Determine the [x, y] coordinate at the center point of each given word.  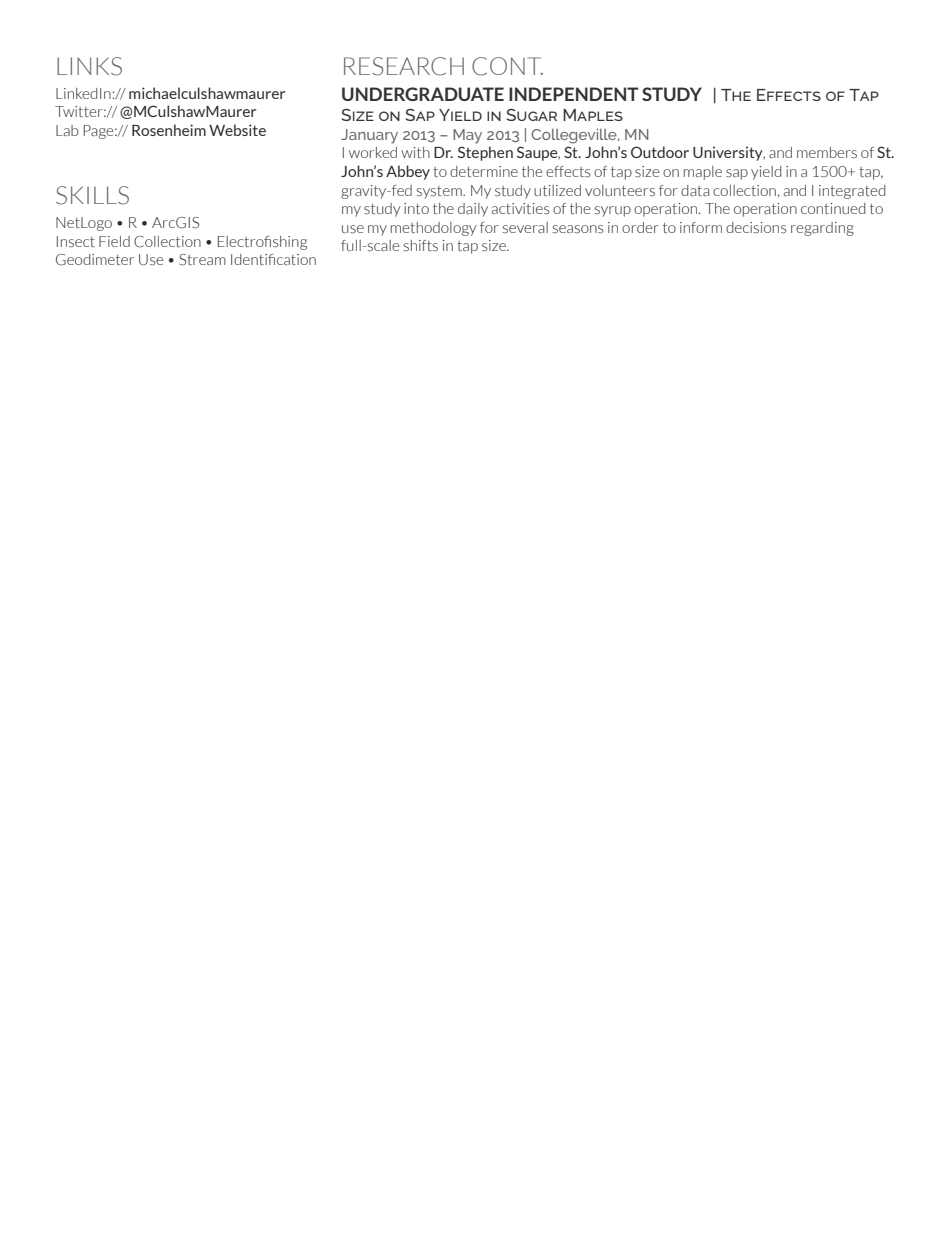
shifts [421, 246]
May [467, 136]
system [440, 192]
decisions [756, 228]
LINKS [89, 66]
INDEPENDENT [574, 94]
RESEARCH [404, 66]
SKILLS [92, 195]
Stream [202, 260]
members [827, 153]
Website [237, 130]
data [695, 191]
